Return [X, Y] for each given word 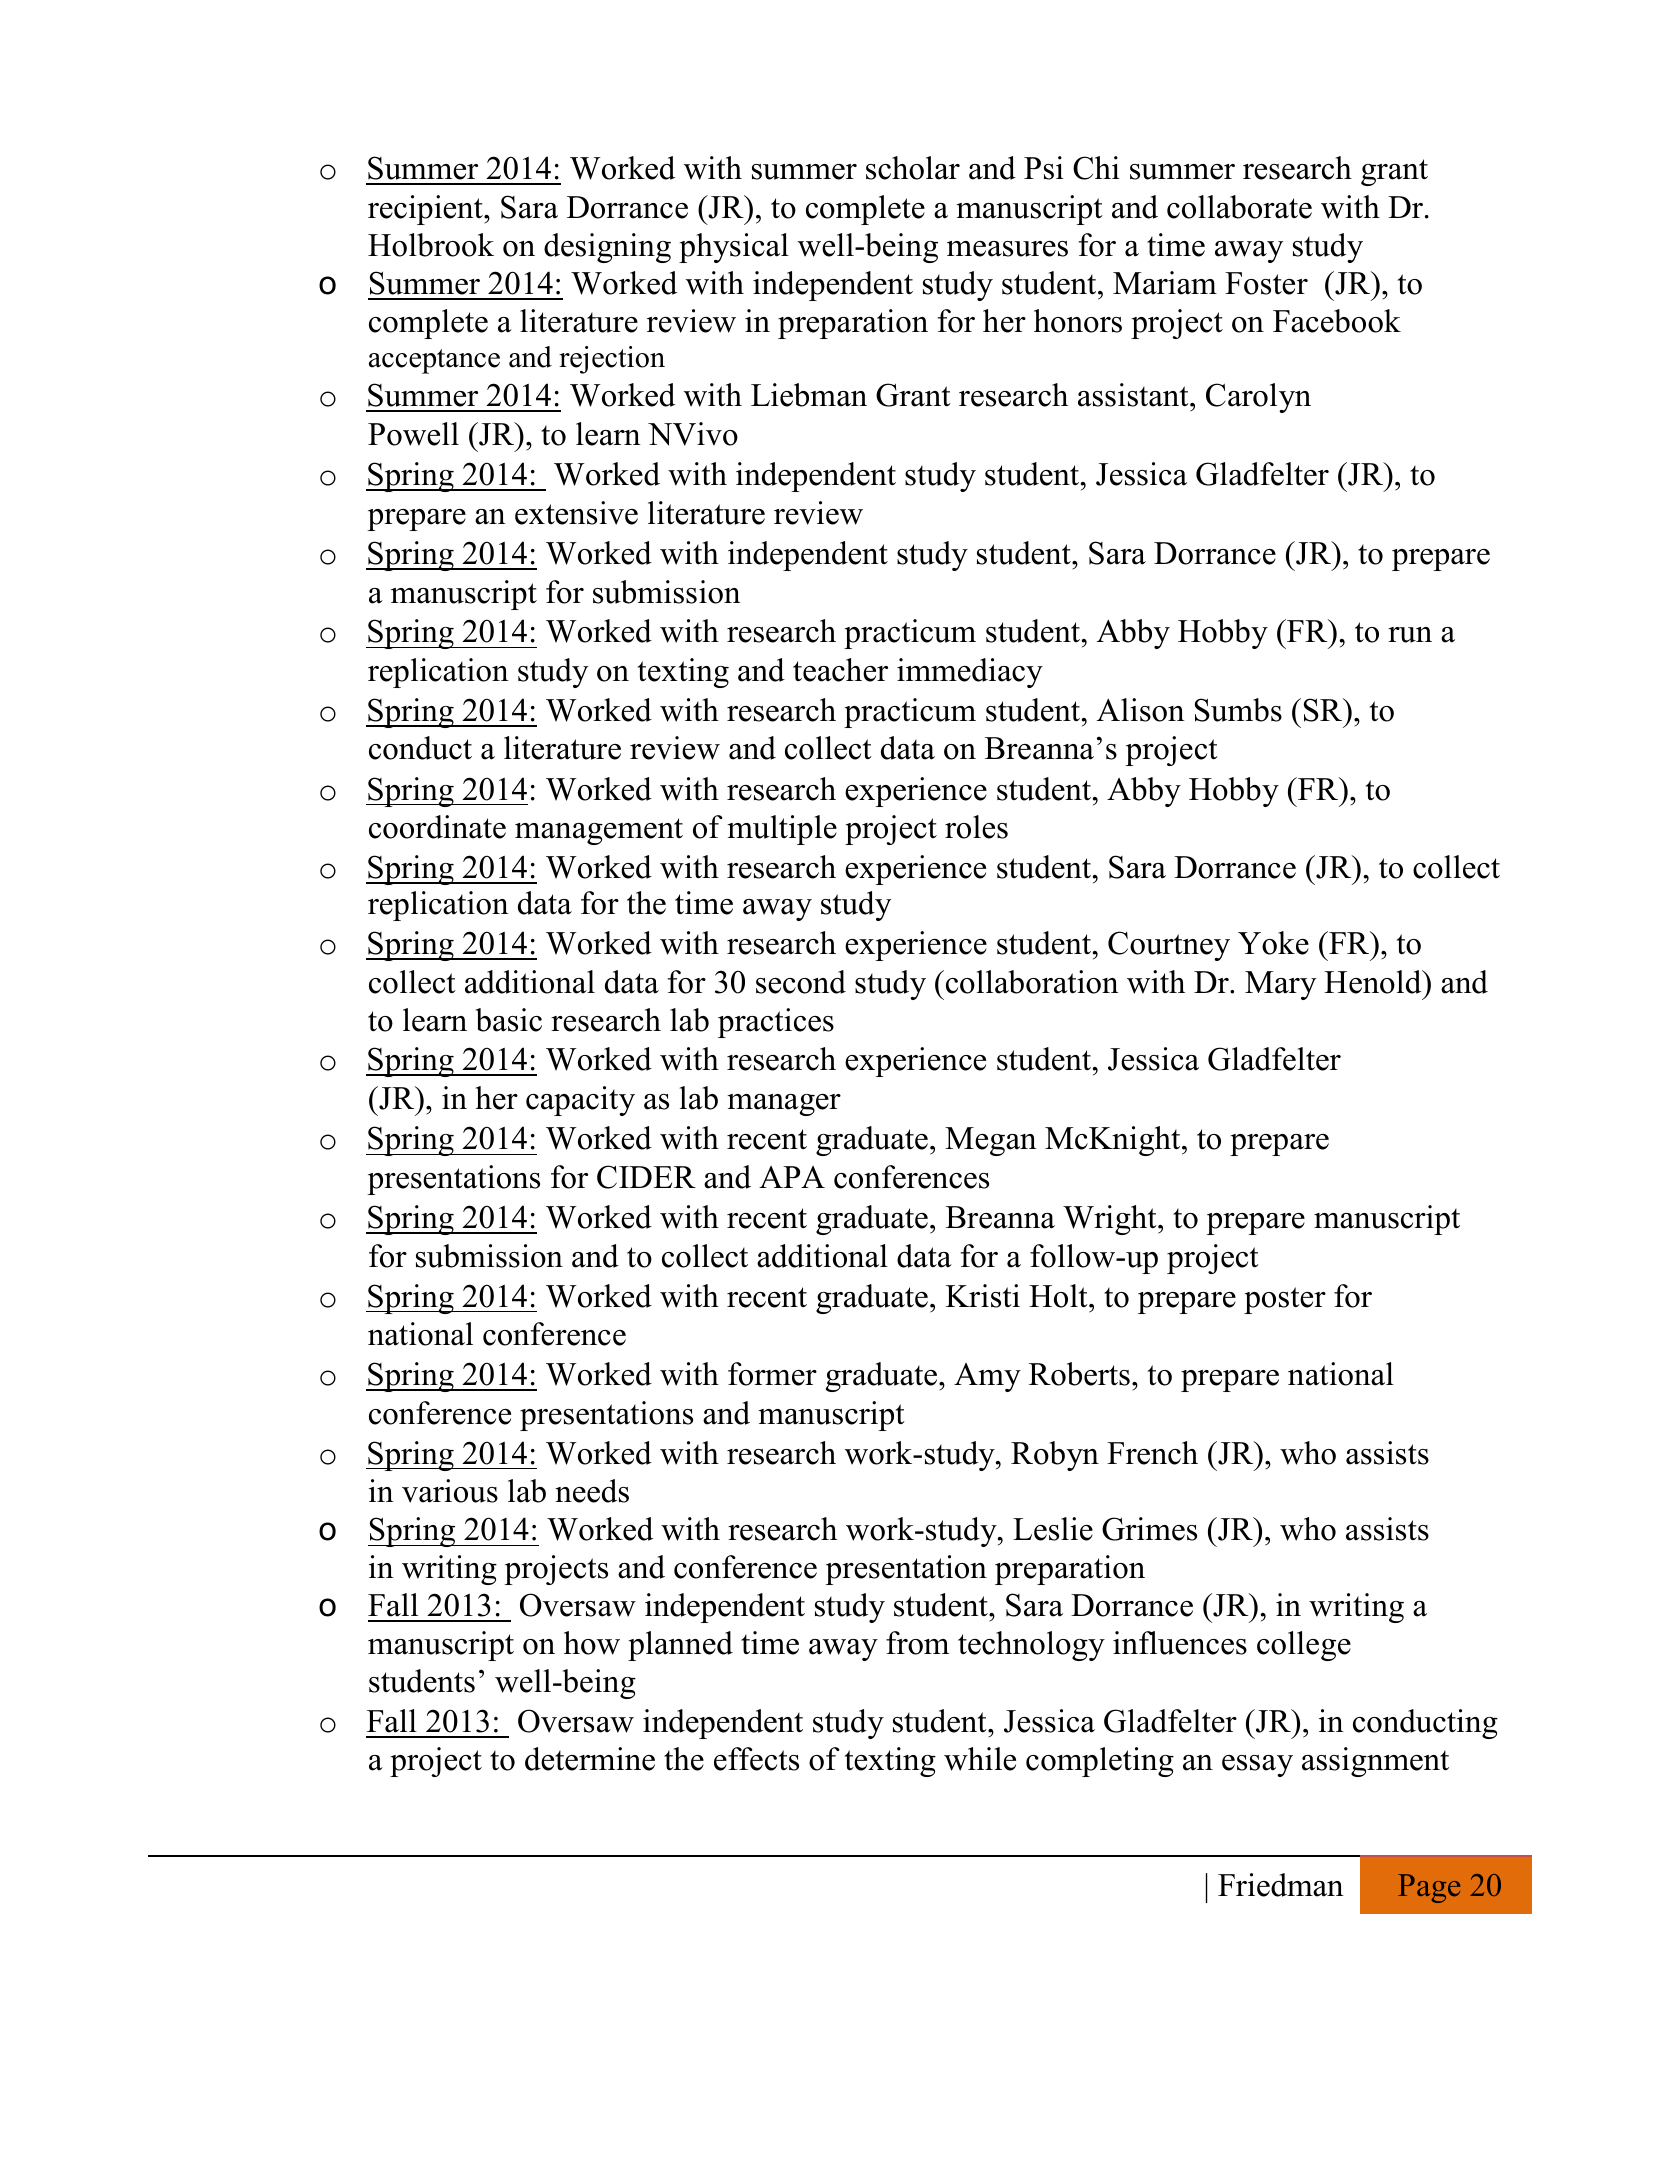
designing [607, 248]
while [980, 1759]
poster [1285, 1300]
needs [592, 1491]
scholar [913, 168]
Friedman [1281, 1885]
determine [590, 1759]
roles [976, 827]
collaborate [1239, 207]
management [599, 831]
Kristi [983, 1296]
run [1410, 635]
